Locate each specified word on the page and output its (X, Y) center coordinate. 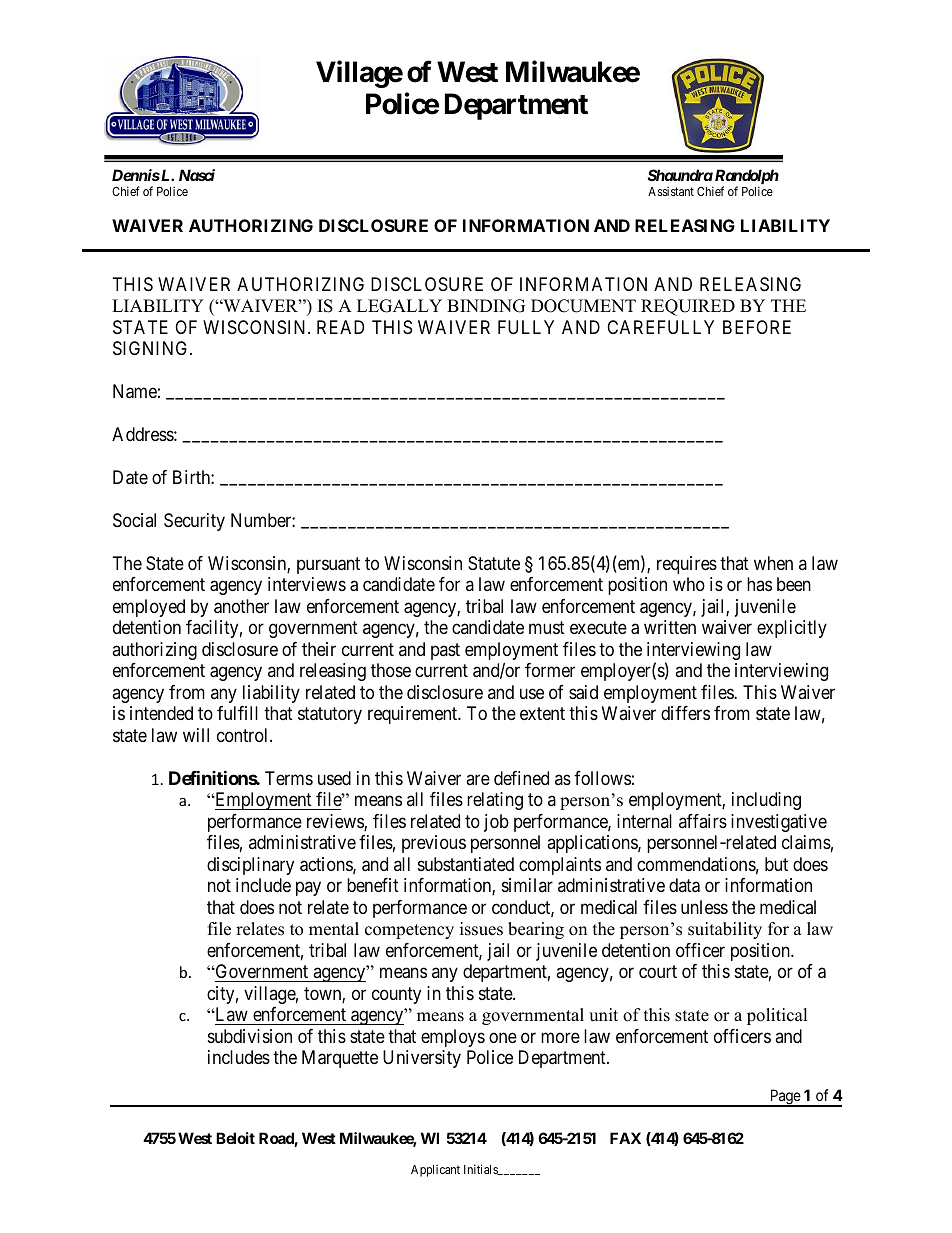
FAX (625, 1138)
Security (194, 522)
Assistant (671, 191)
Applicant (435, 1171)
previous (434, 844)
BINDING (486, 306)
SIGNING (152, 348)
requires (687, 565)
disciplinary (250, 866)
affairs (703, 821)
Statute (494, 563)
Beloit (235, 1138)
